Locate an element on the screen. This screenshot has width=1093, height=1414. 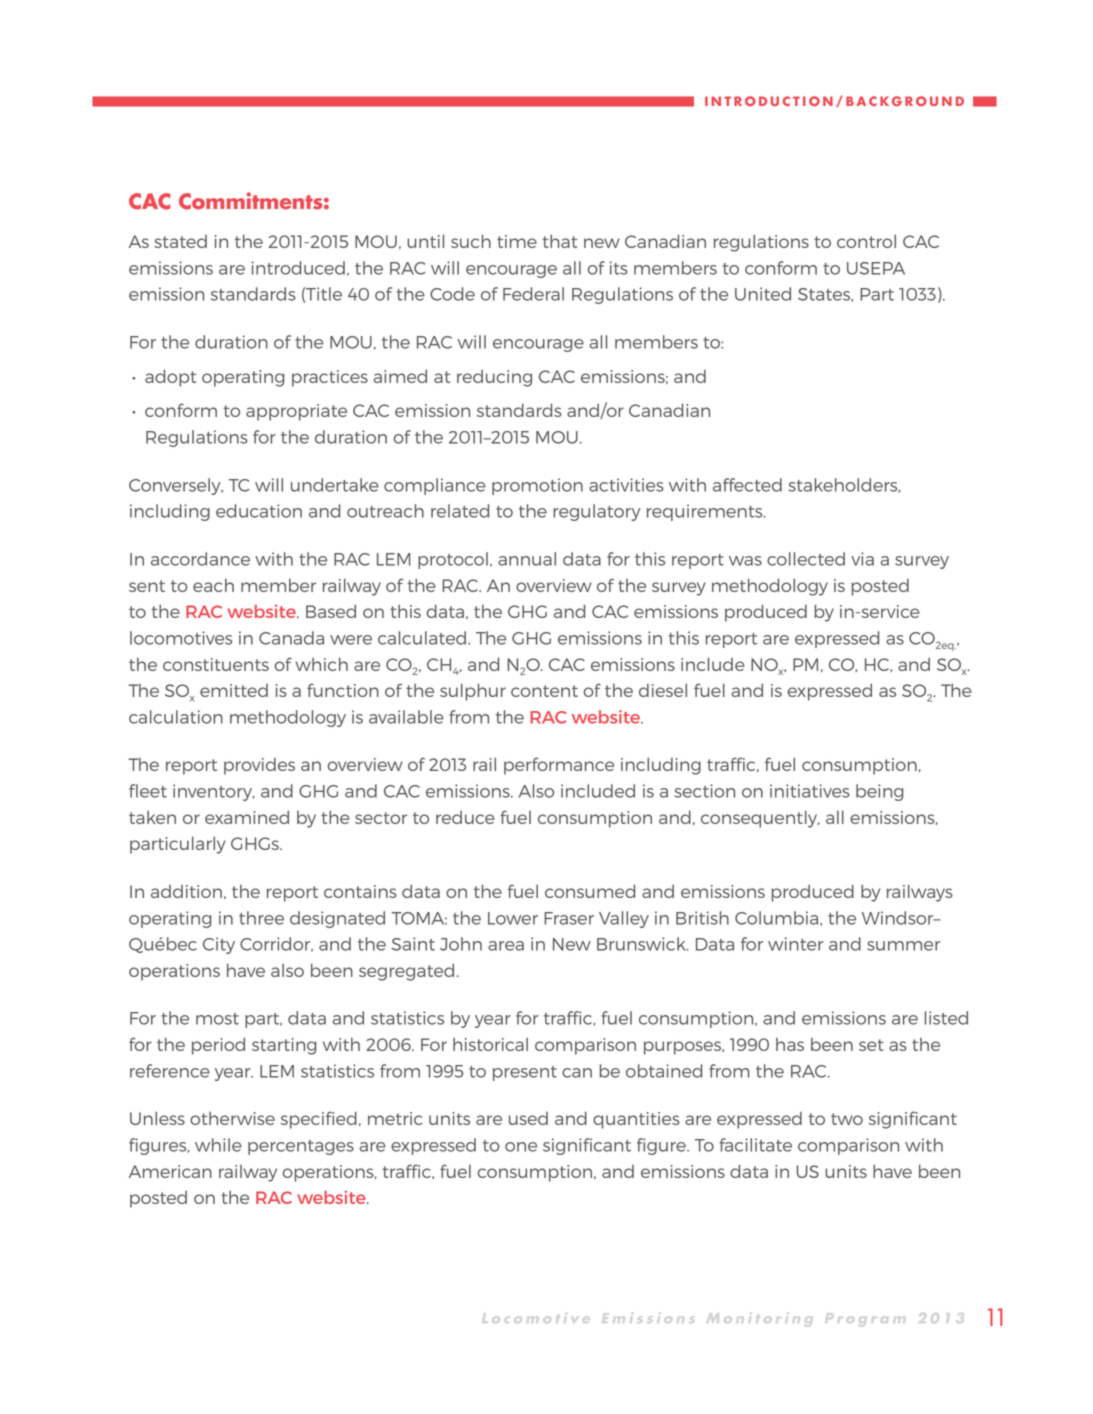
emitted is located at coordinates (234, 690).
